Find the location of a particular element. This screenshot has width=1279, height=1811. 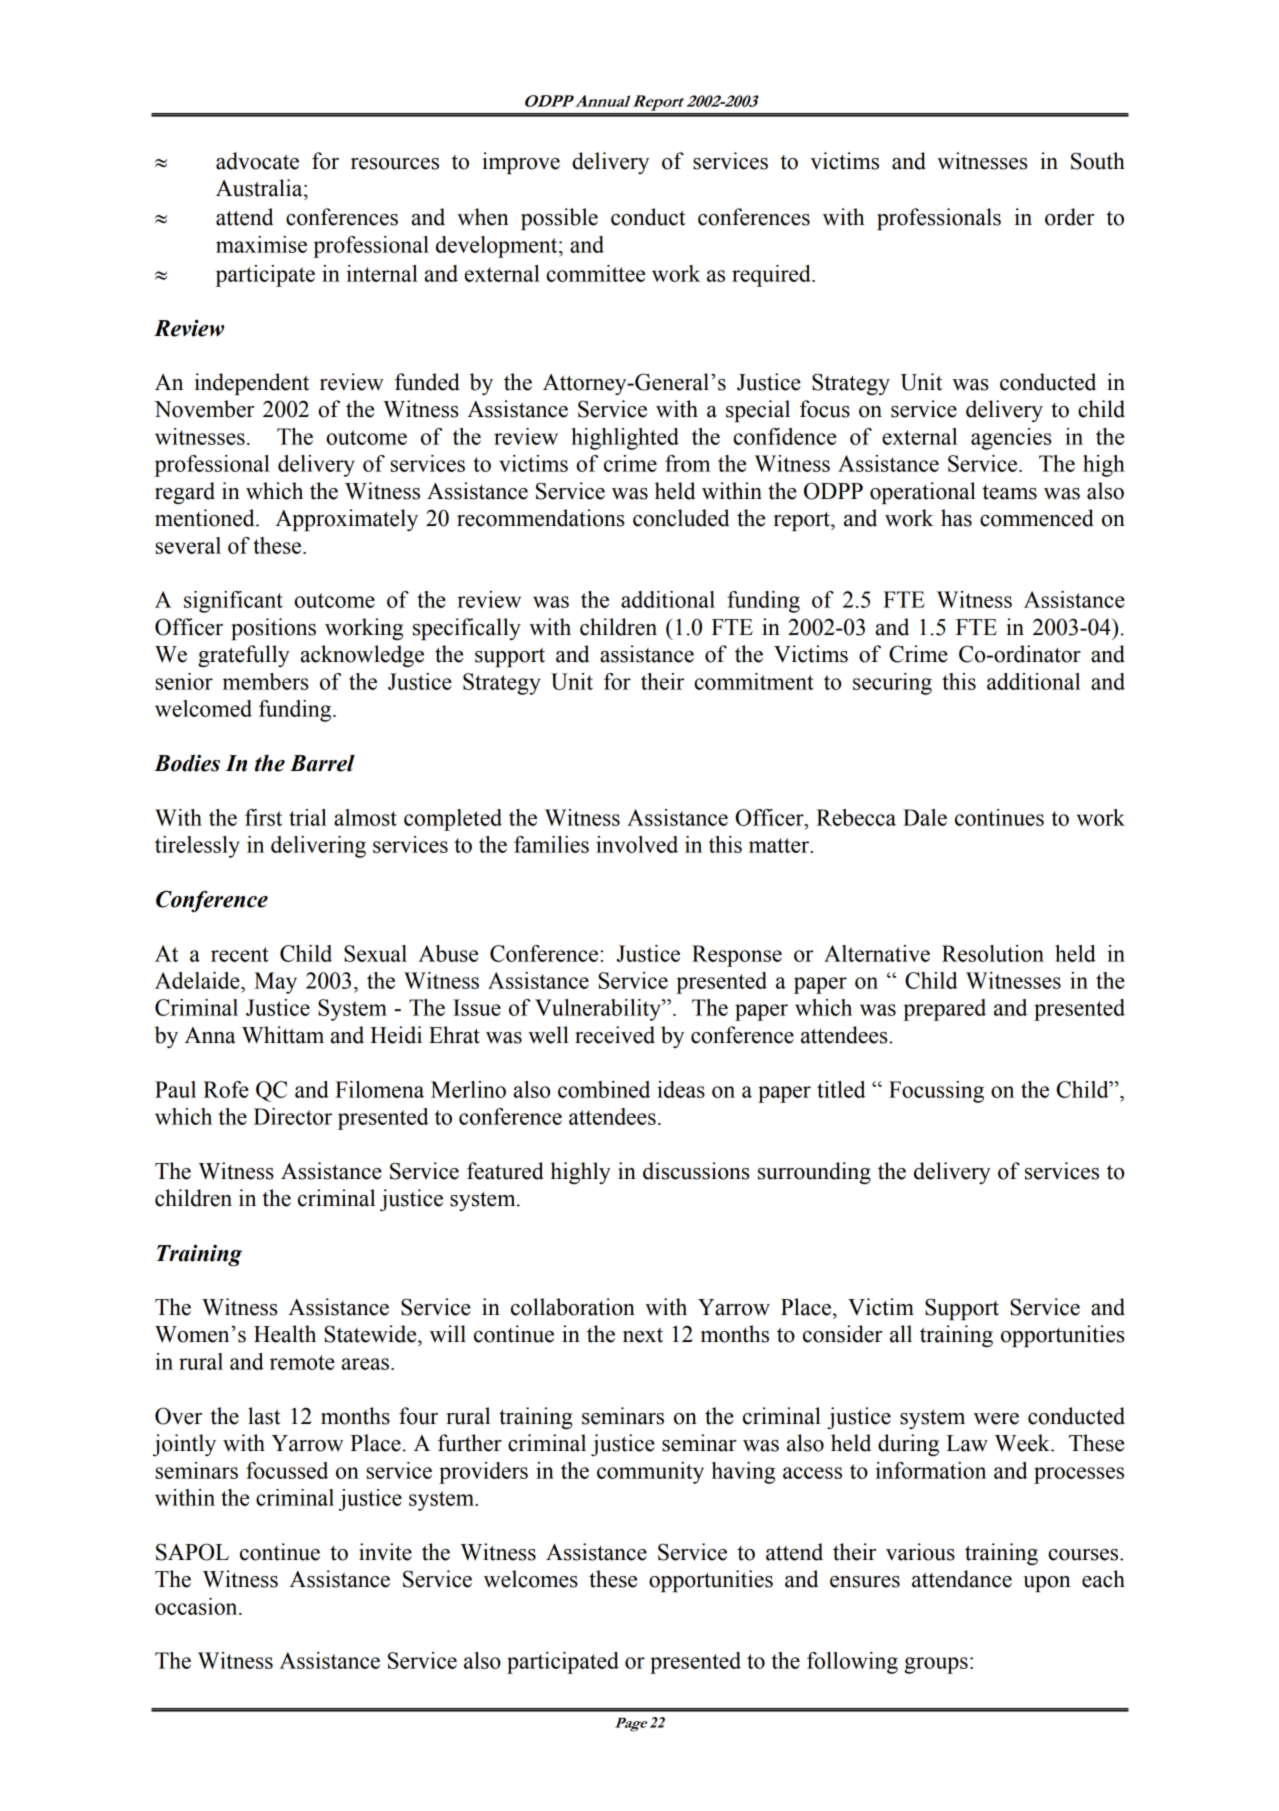

possible is located at coordinates (559, 219).
